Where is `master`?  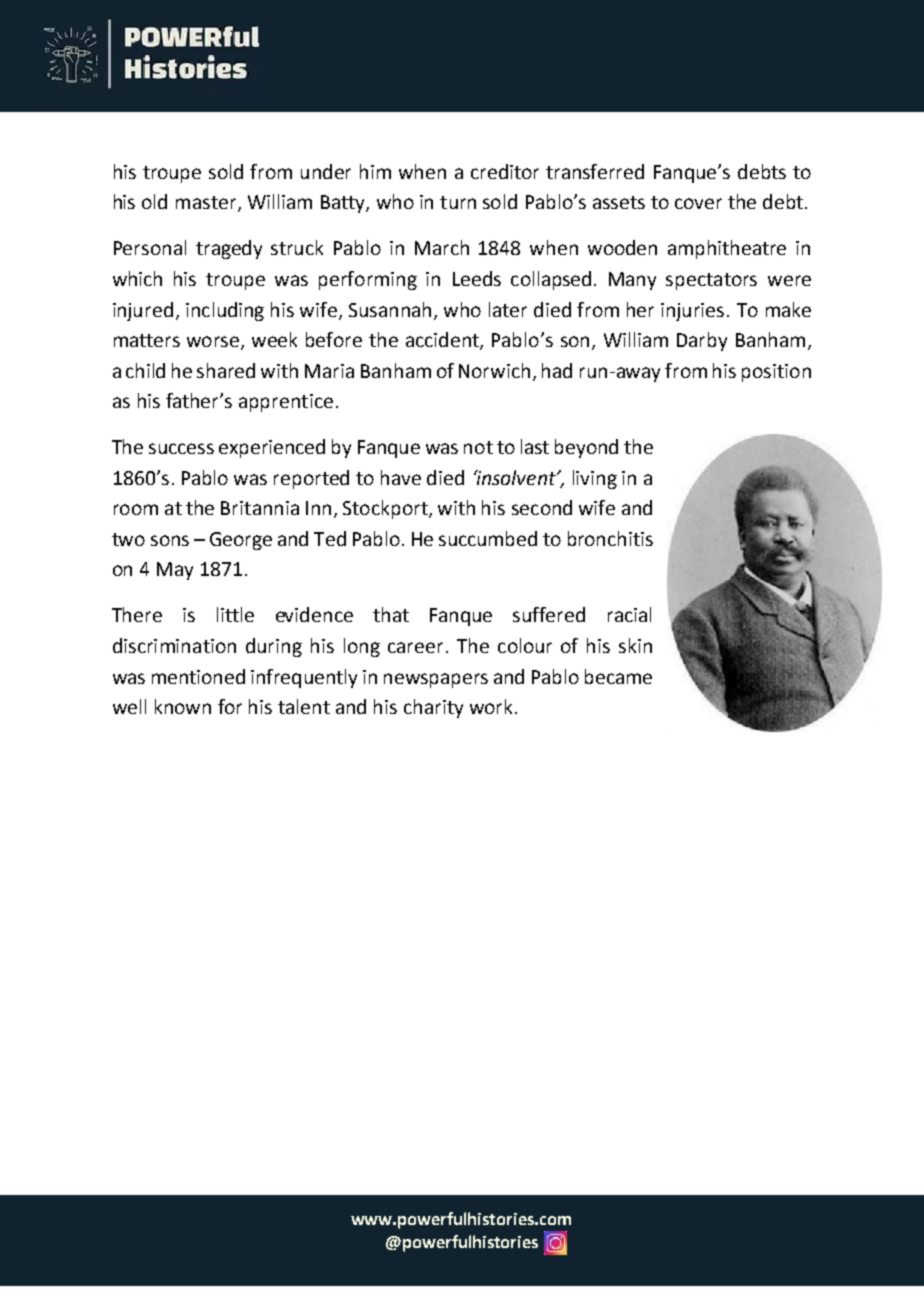
master is located at coordinates (207, 204).
